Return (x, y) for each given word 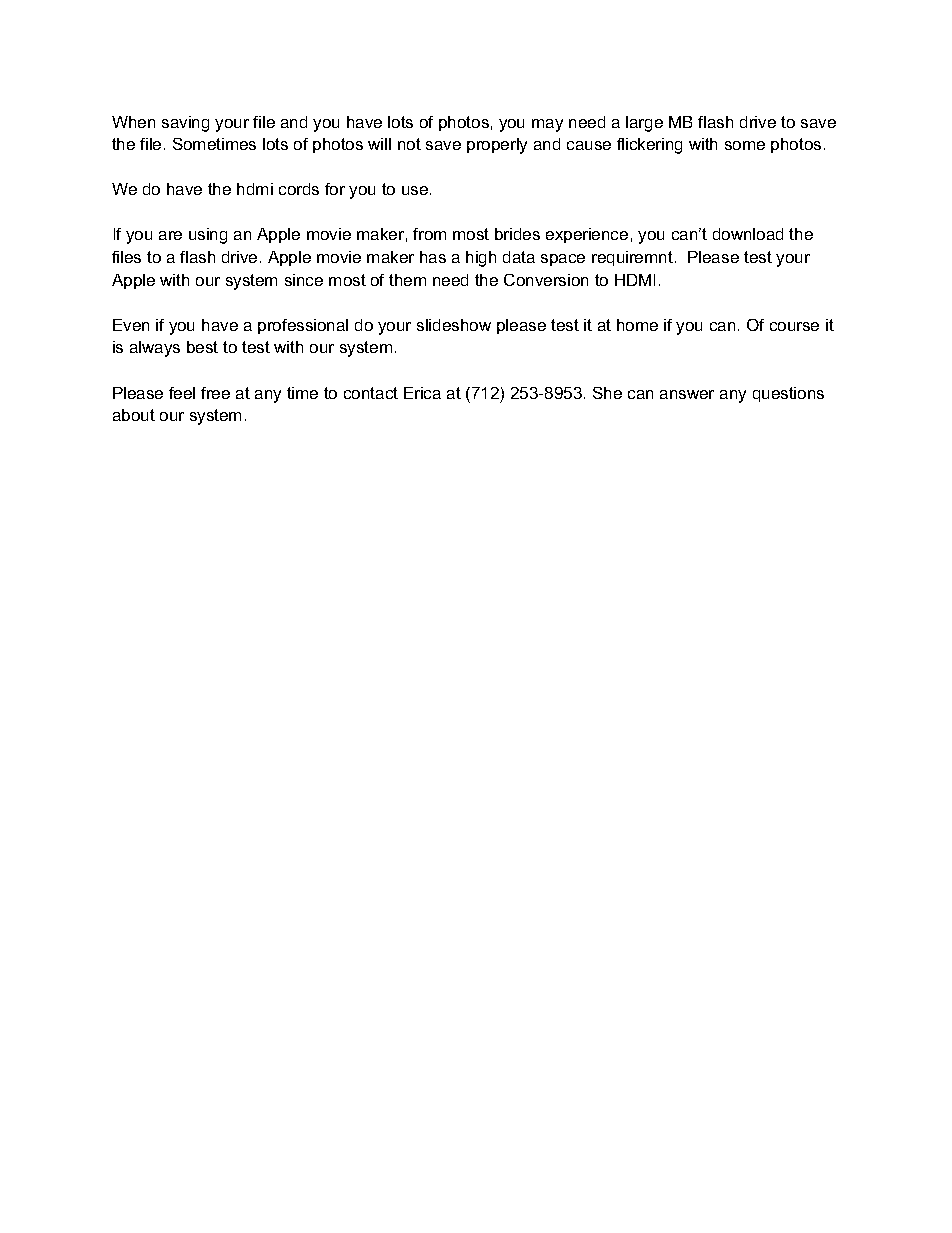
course (794, 326)
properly (497, 146)
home (637, 325)
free (215, 393)
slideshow (454, 325)
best (202, 347)
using (208, 236)
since (304, 280)
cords (299, 189)
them (407, 280)
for (335, 189)
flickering (649, 146)
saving (185, 124)
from (429, 234)
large (644, 124)
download (748, 234)
